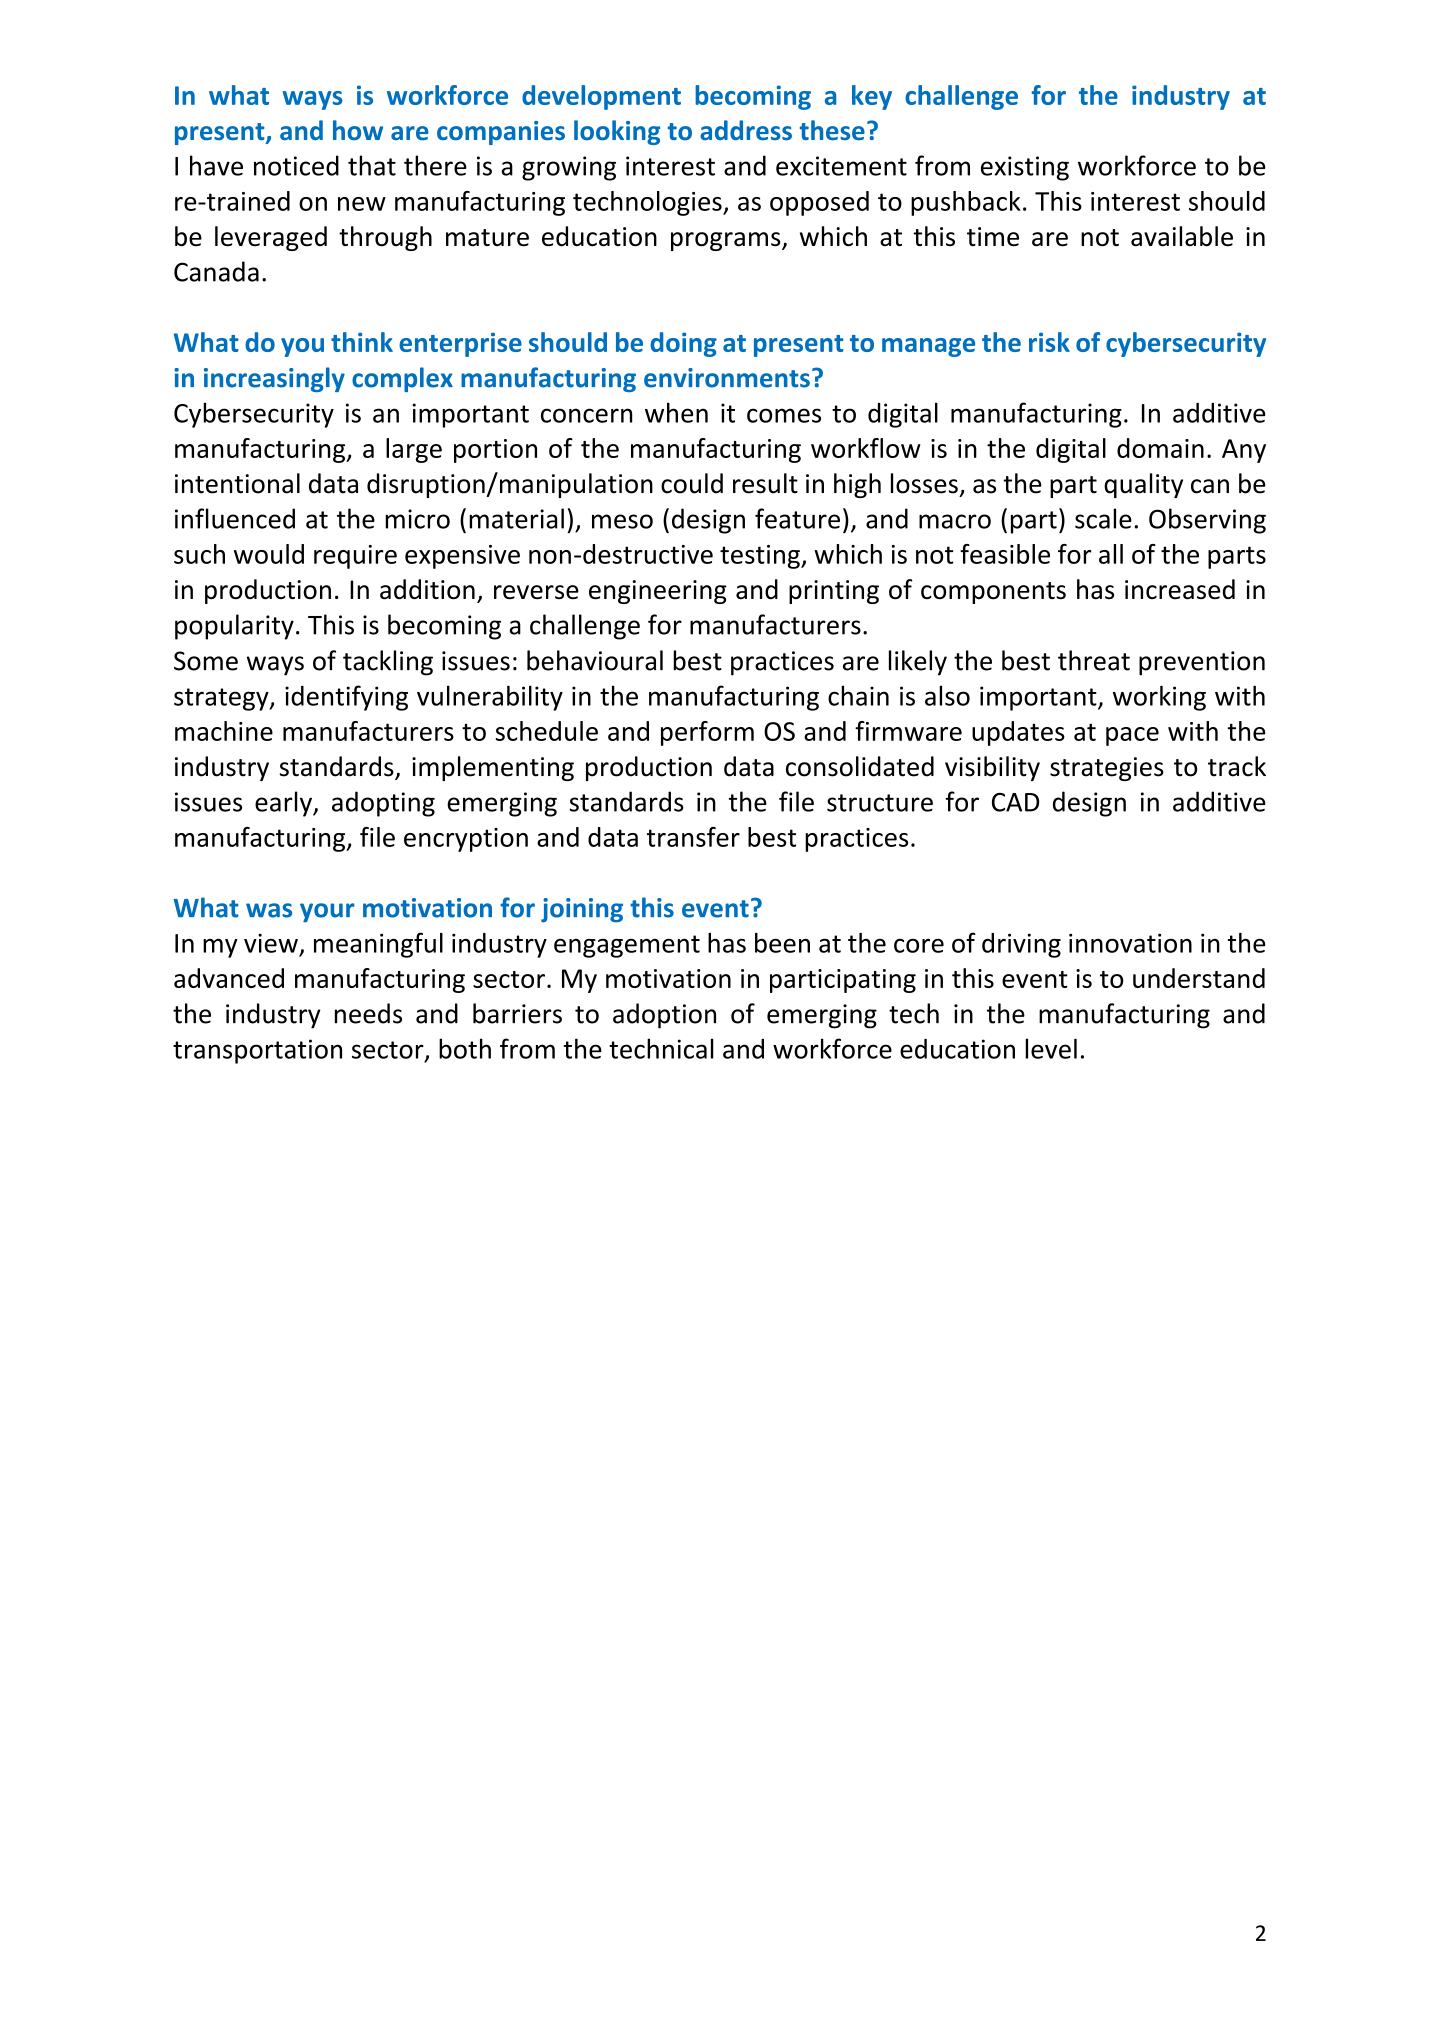 The image size is (1436, 2030). What do you see at coordinates (746, 130) in the document?
I see `address` at bounding box center [746, 130].
